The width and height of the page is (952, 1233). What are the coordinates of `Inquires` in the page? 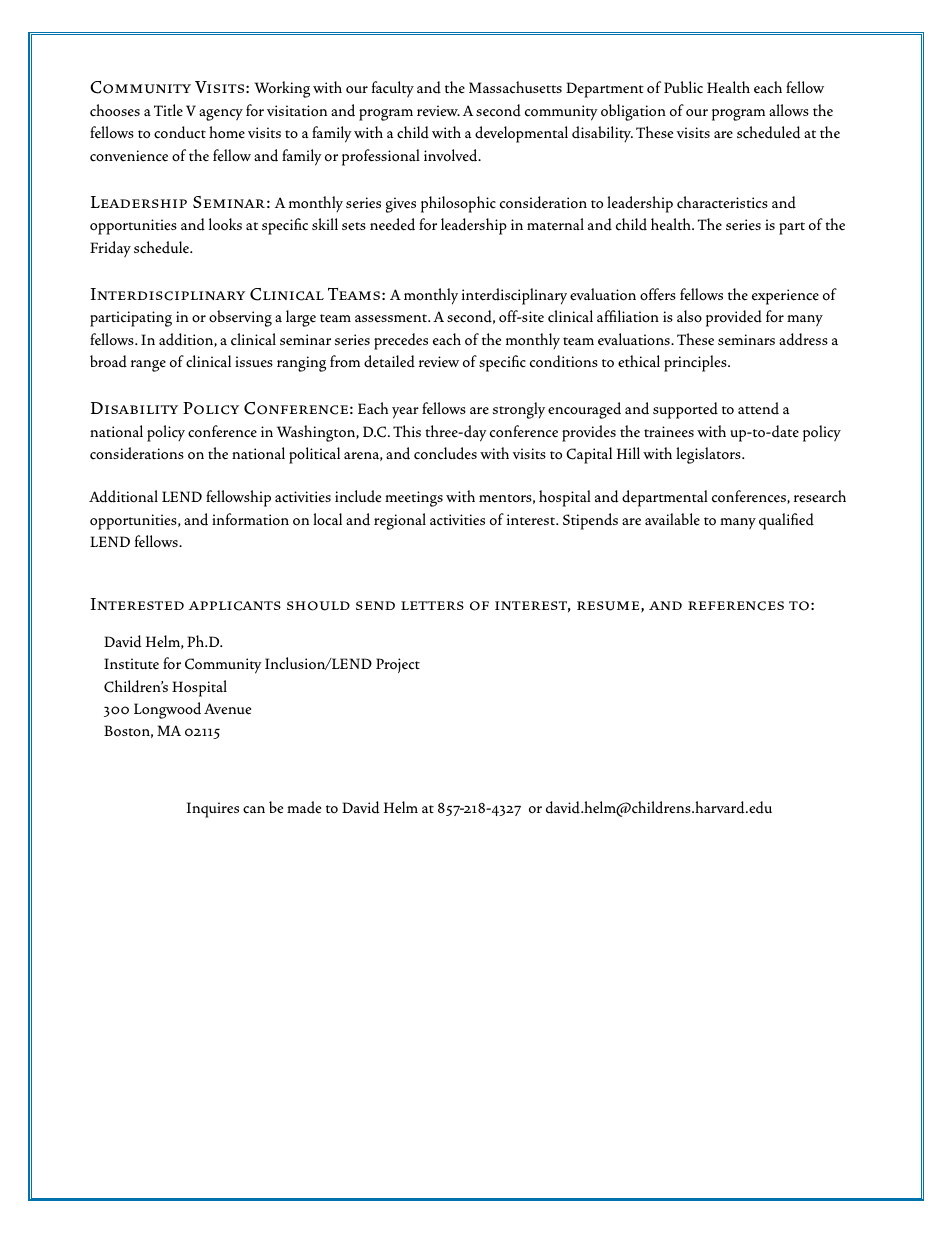 It's located at (212, 810).
